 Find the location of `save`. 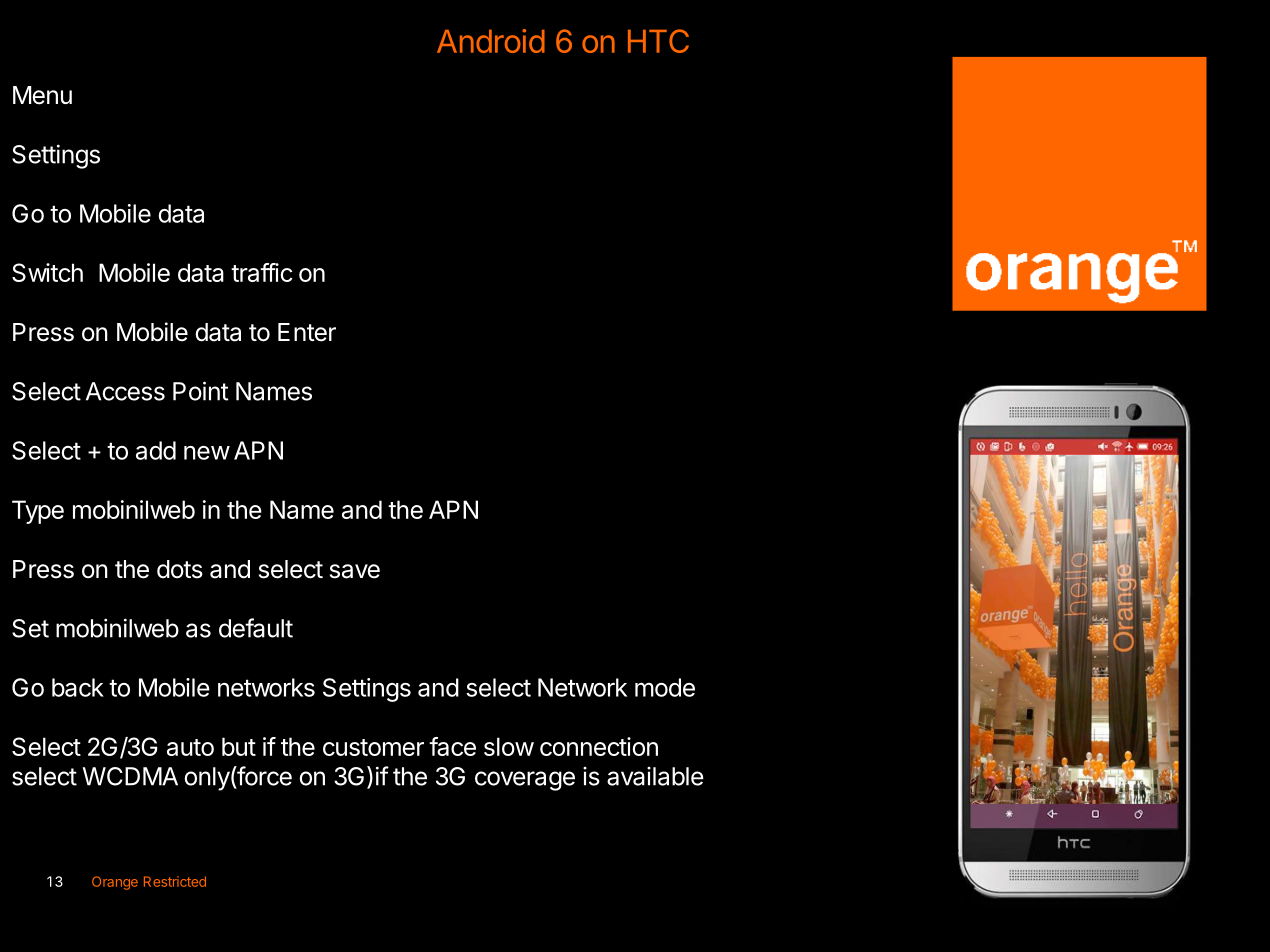

save is located at coordinates (355, 571).
